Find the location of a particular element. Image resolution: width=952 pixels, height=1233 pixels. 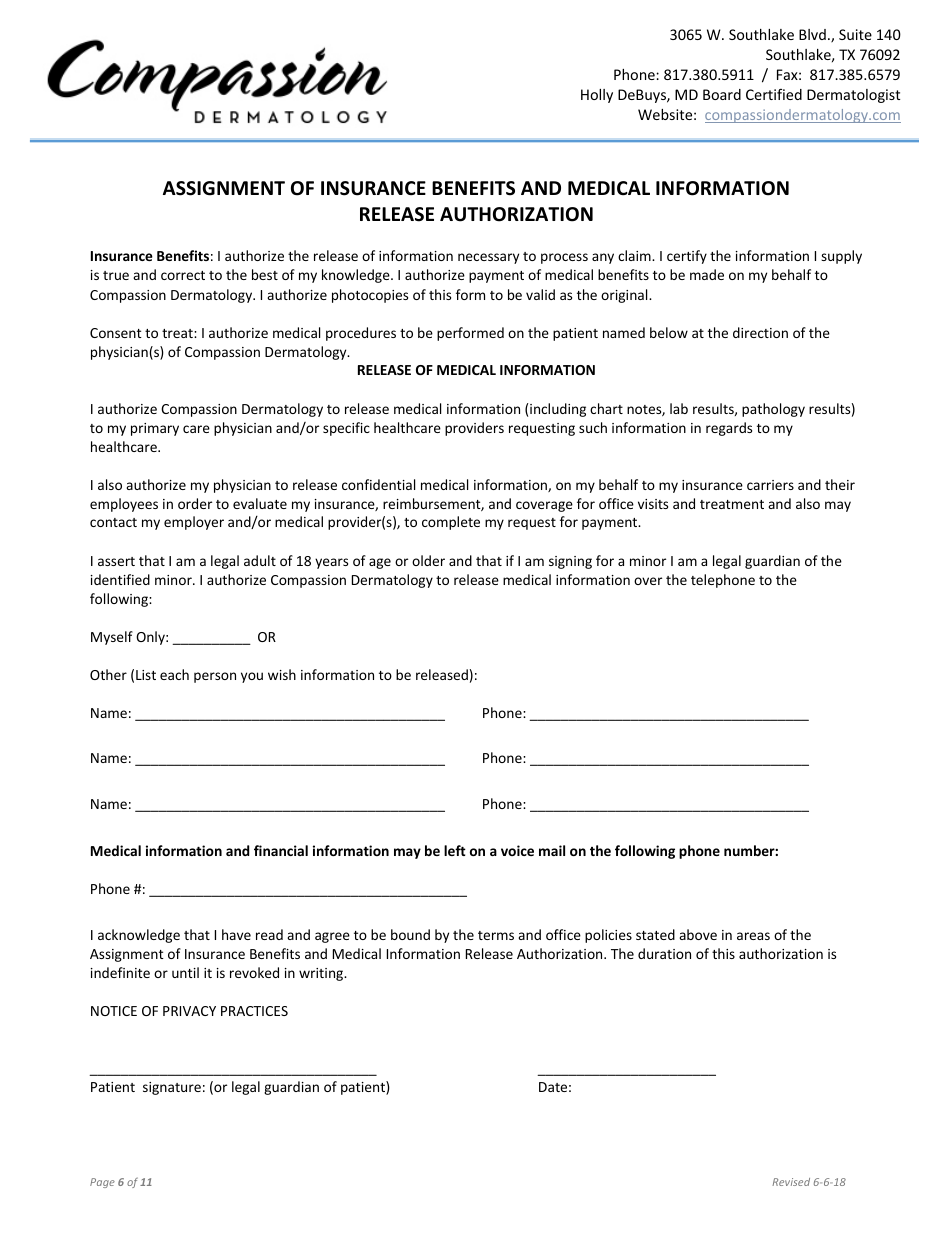

pathology is located at coordinates (773, 410).
